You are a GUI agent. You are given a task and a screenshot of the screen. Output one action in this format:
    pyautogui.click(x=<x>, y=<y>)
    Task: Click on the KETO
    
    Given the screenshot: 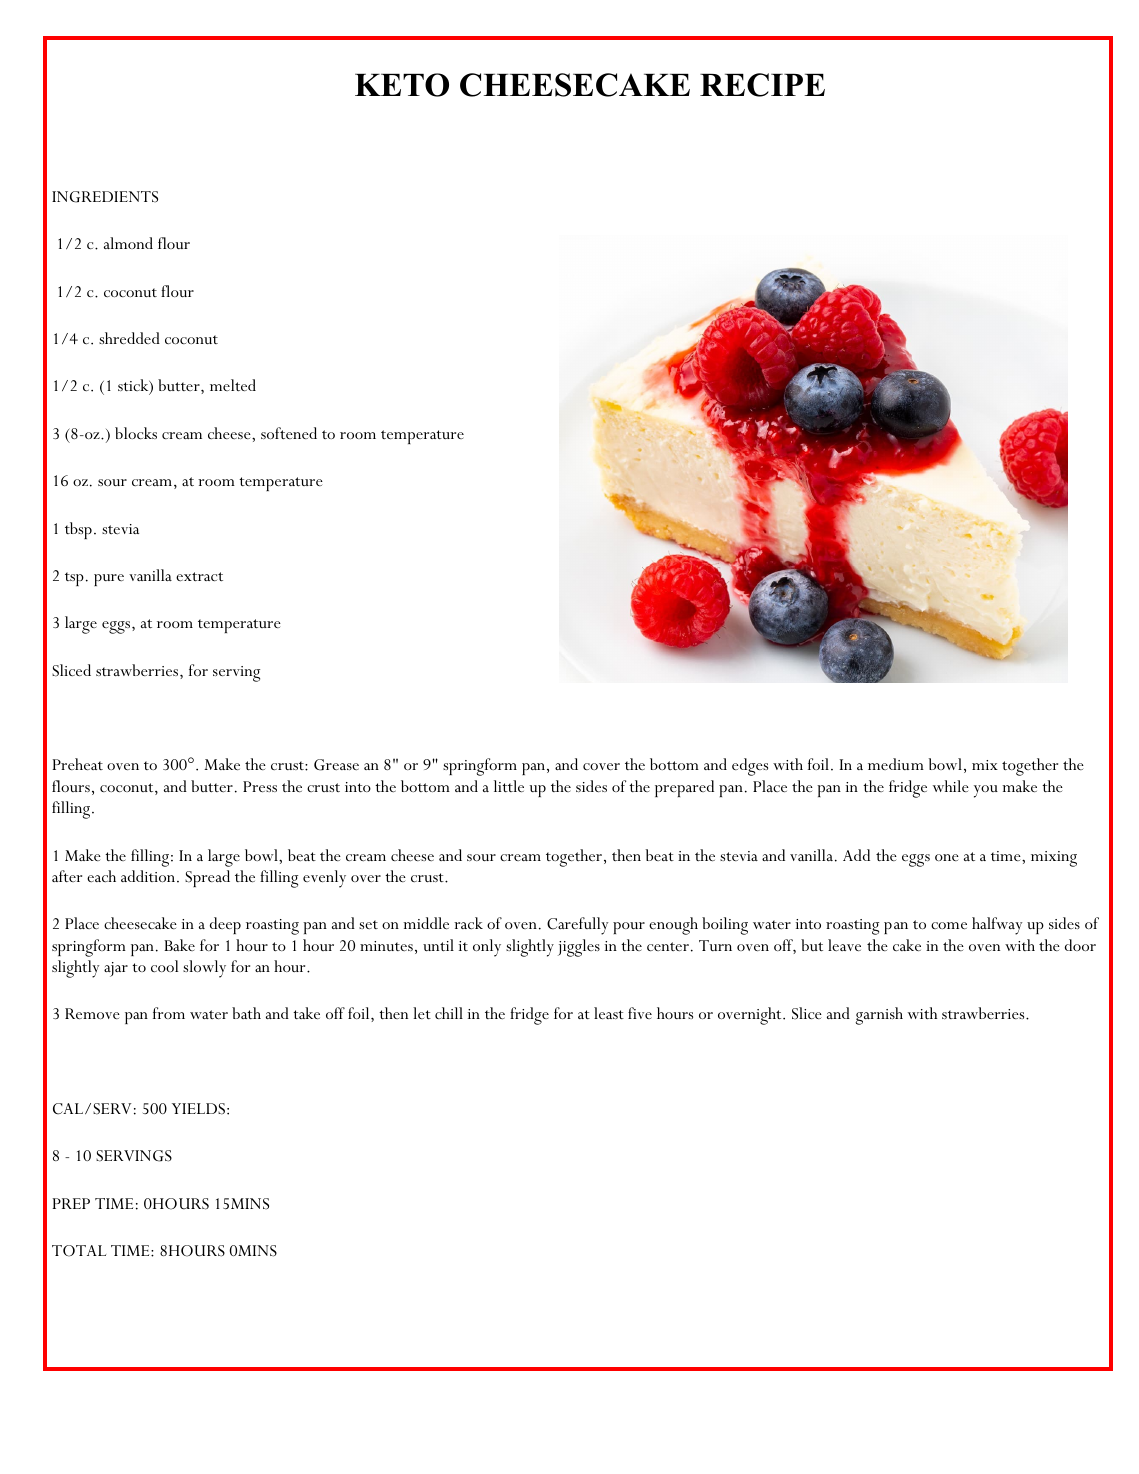 What is the action you would take?
    pyautogui.click(x=402, y=85)
